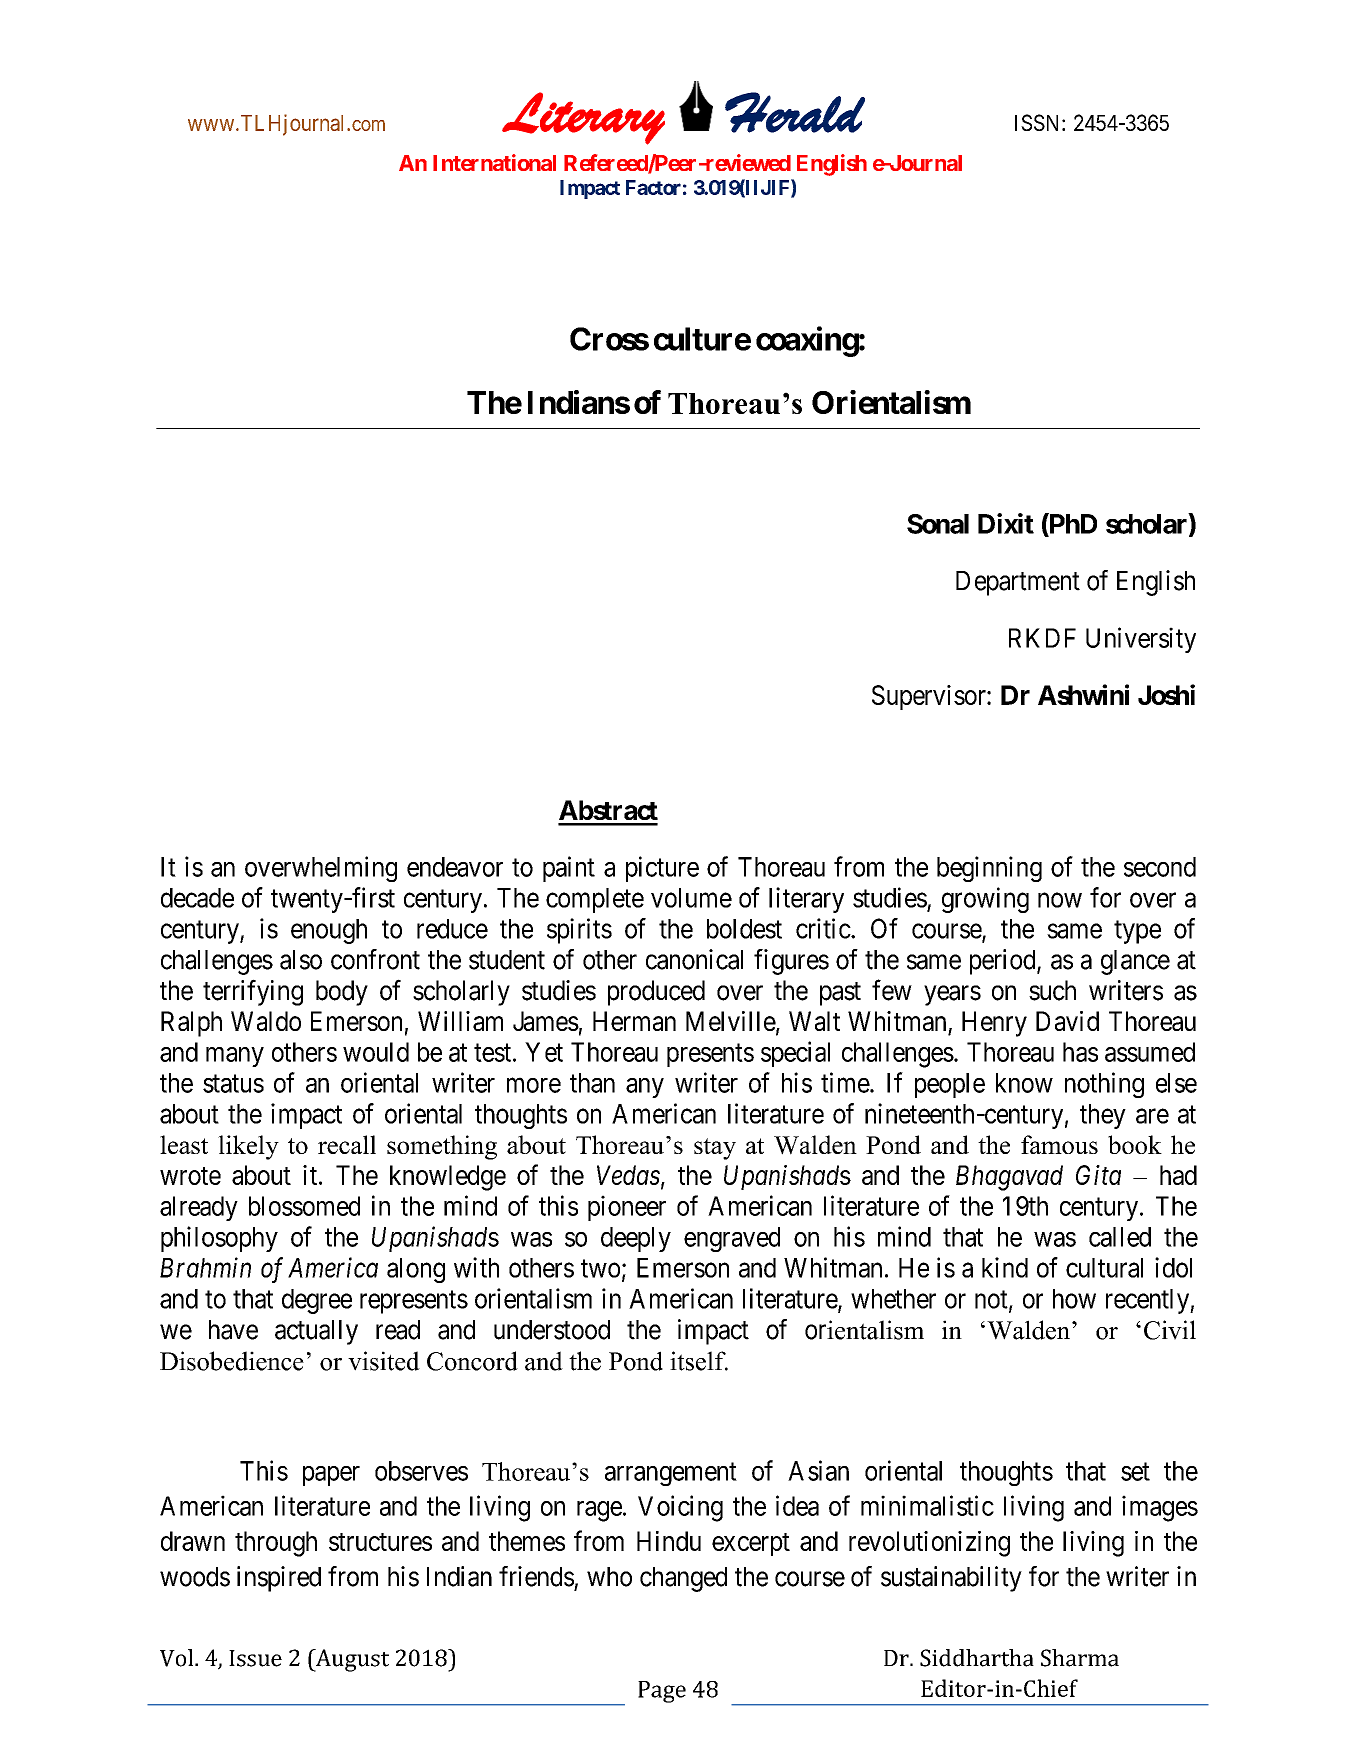 This screenshot has width=1356, height=1755. What do you see at coordinates (795, 112) in the screenshot?
I see `Herald` at bounding box center [795, 112].
